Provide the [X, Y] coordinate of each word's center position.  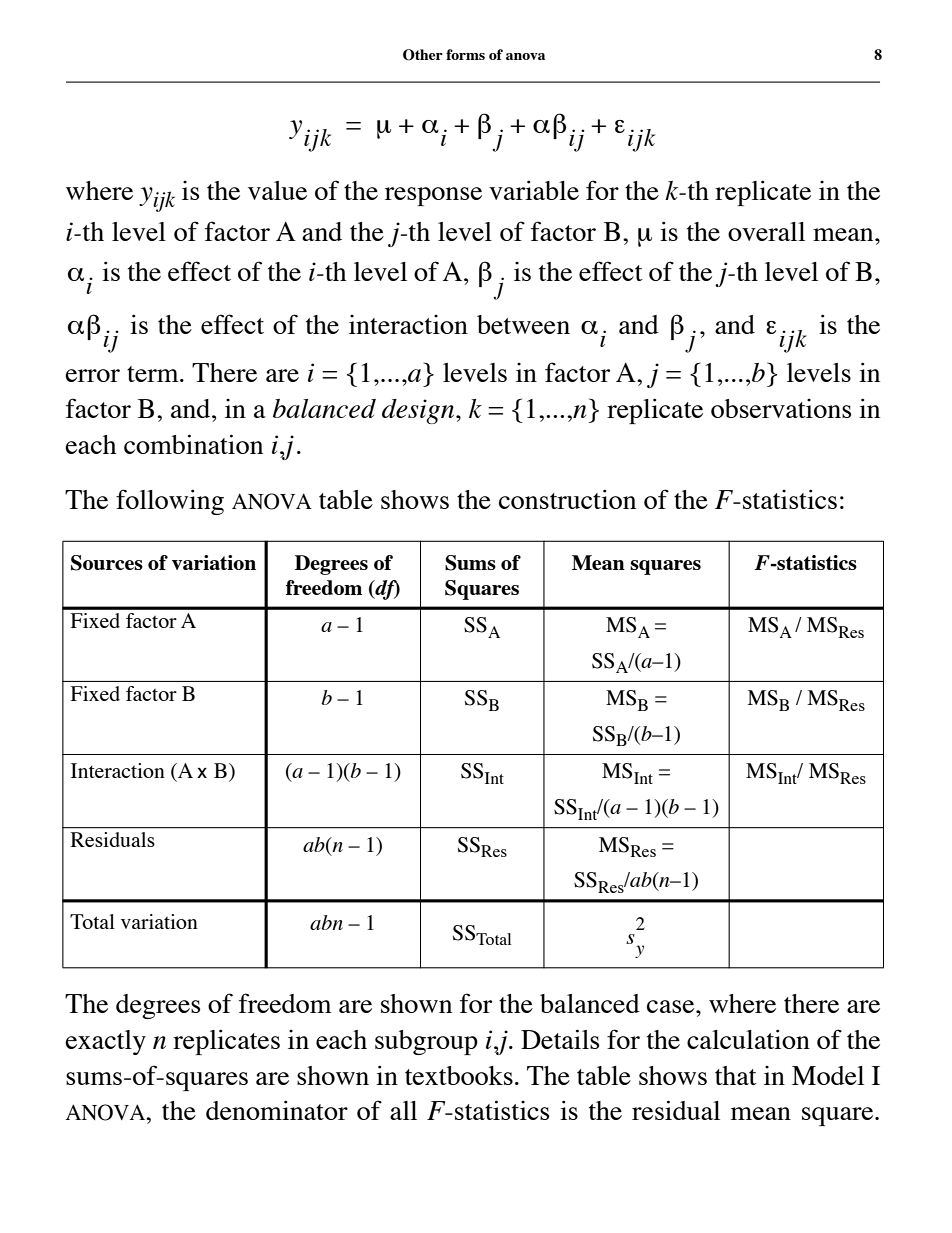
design [419, 411]
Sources [107, 563]
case [672, 1006]
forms [465, 54]
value [277, 190]
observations [781, 408]
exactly [105, 1042]
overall [766, 231]
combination [193, 444]
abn [326, 922]
